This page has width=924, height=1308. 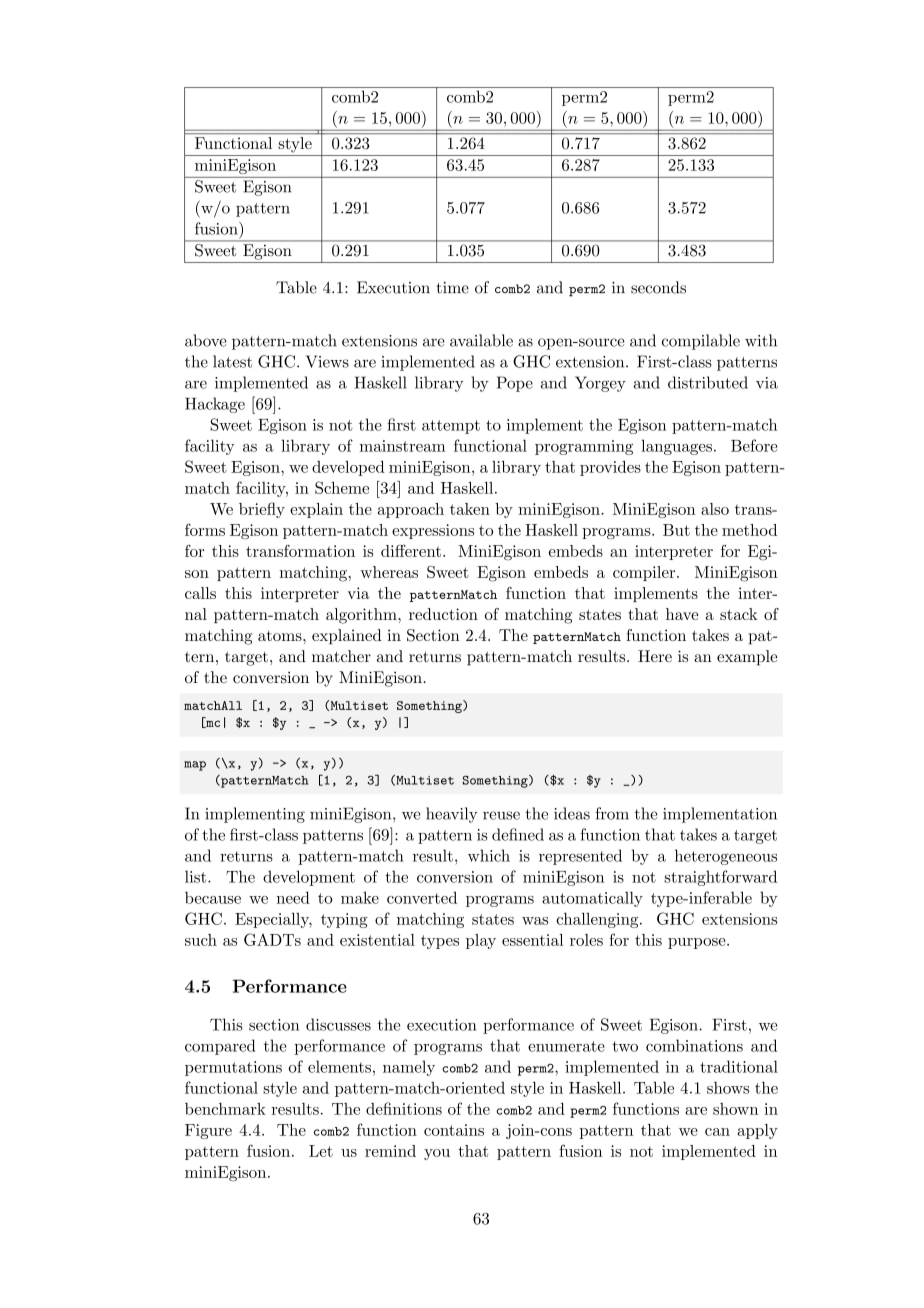 What do you see at coordinates (481, 340) in the page?
I see `available` at bounding box center [481, 340].
